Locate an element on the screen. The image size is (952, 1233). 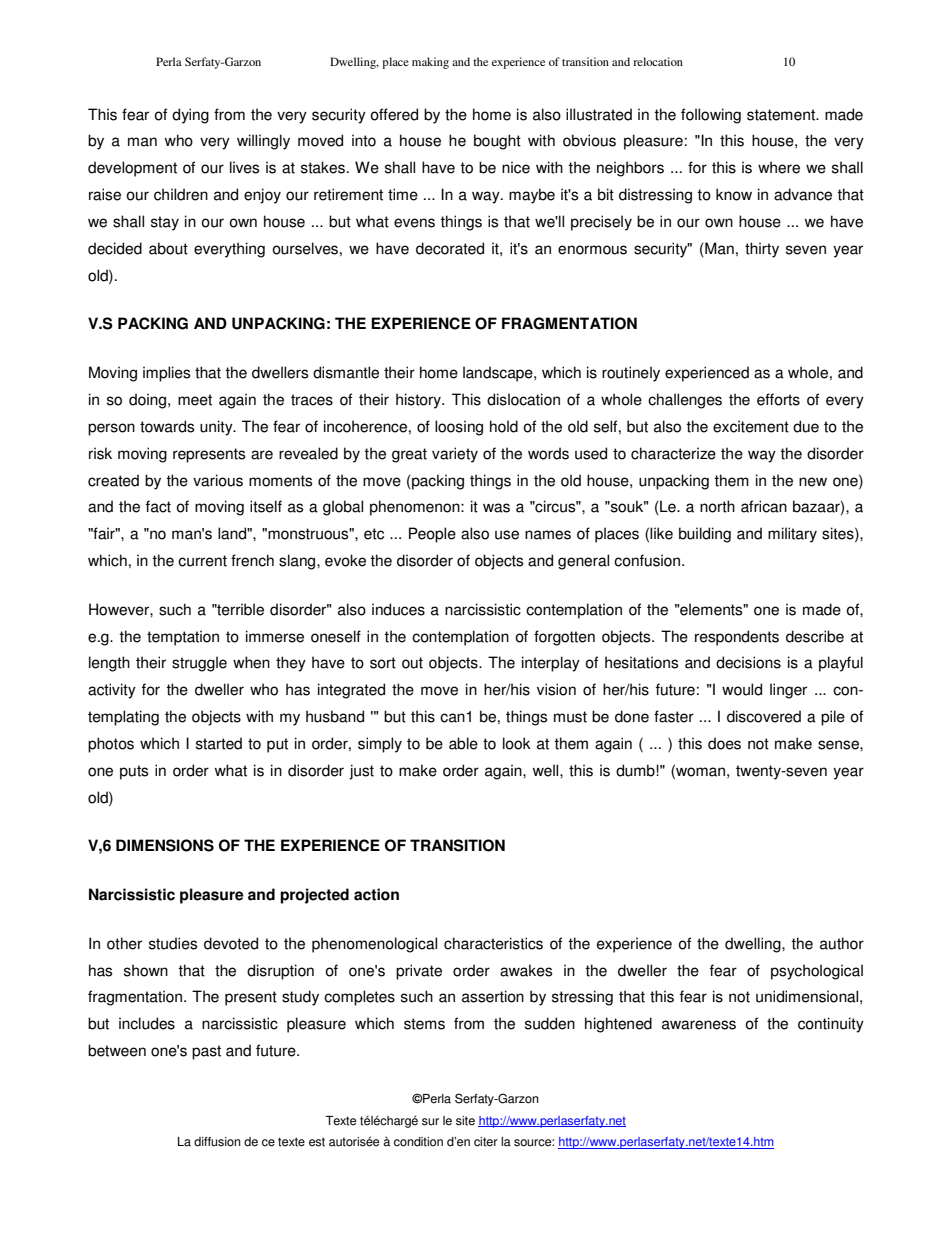
dying is located at coordinates (190, 116).
